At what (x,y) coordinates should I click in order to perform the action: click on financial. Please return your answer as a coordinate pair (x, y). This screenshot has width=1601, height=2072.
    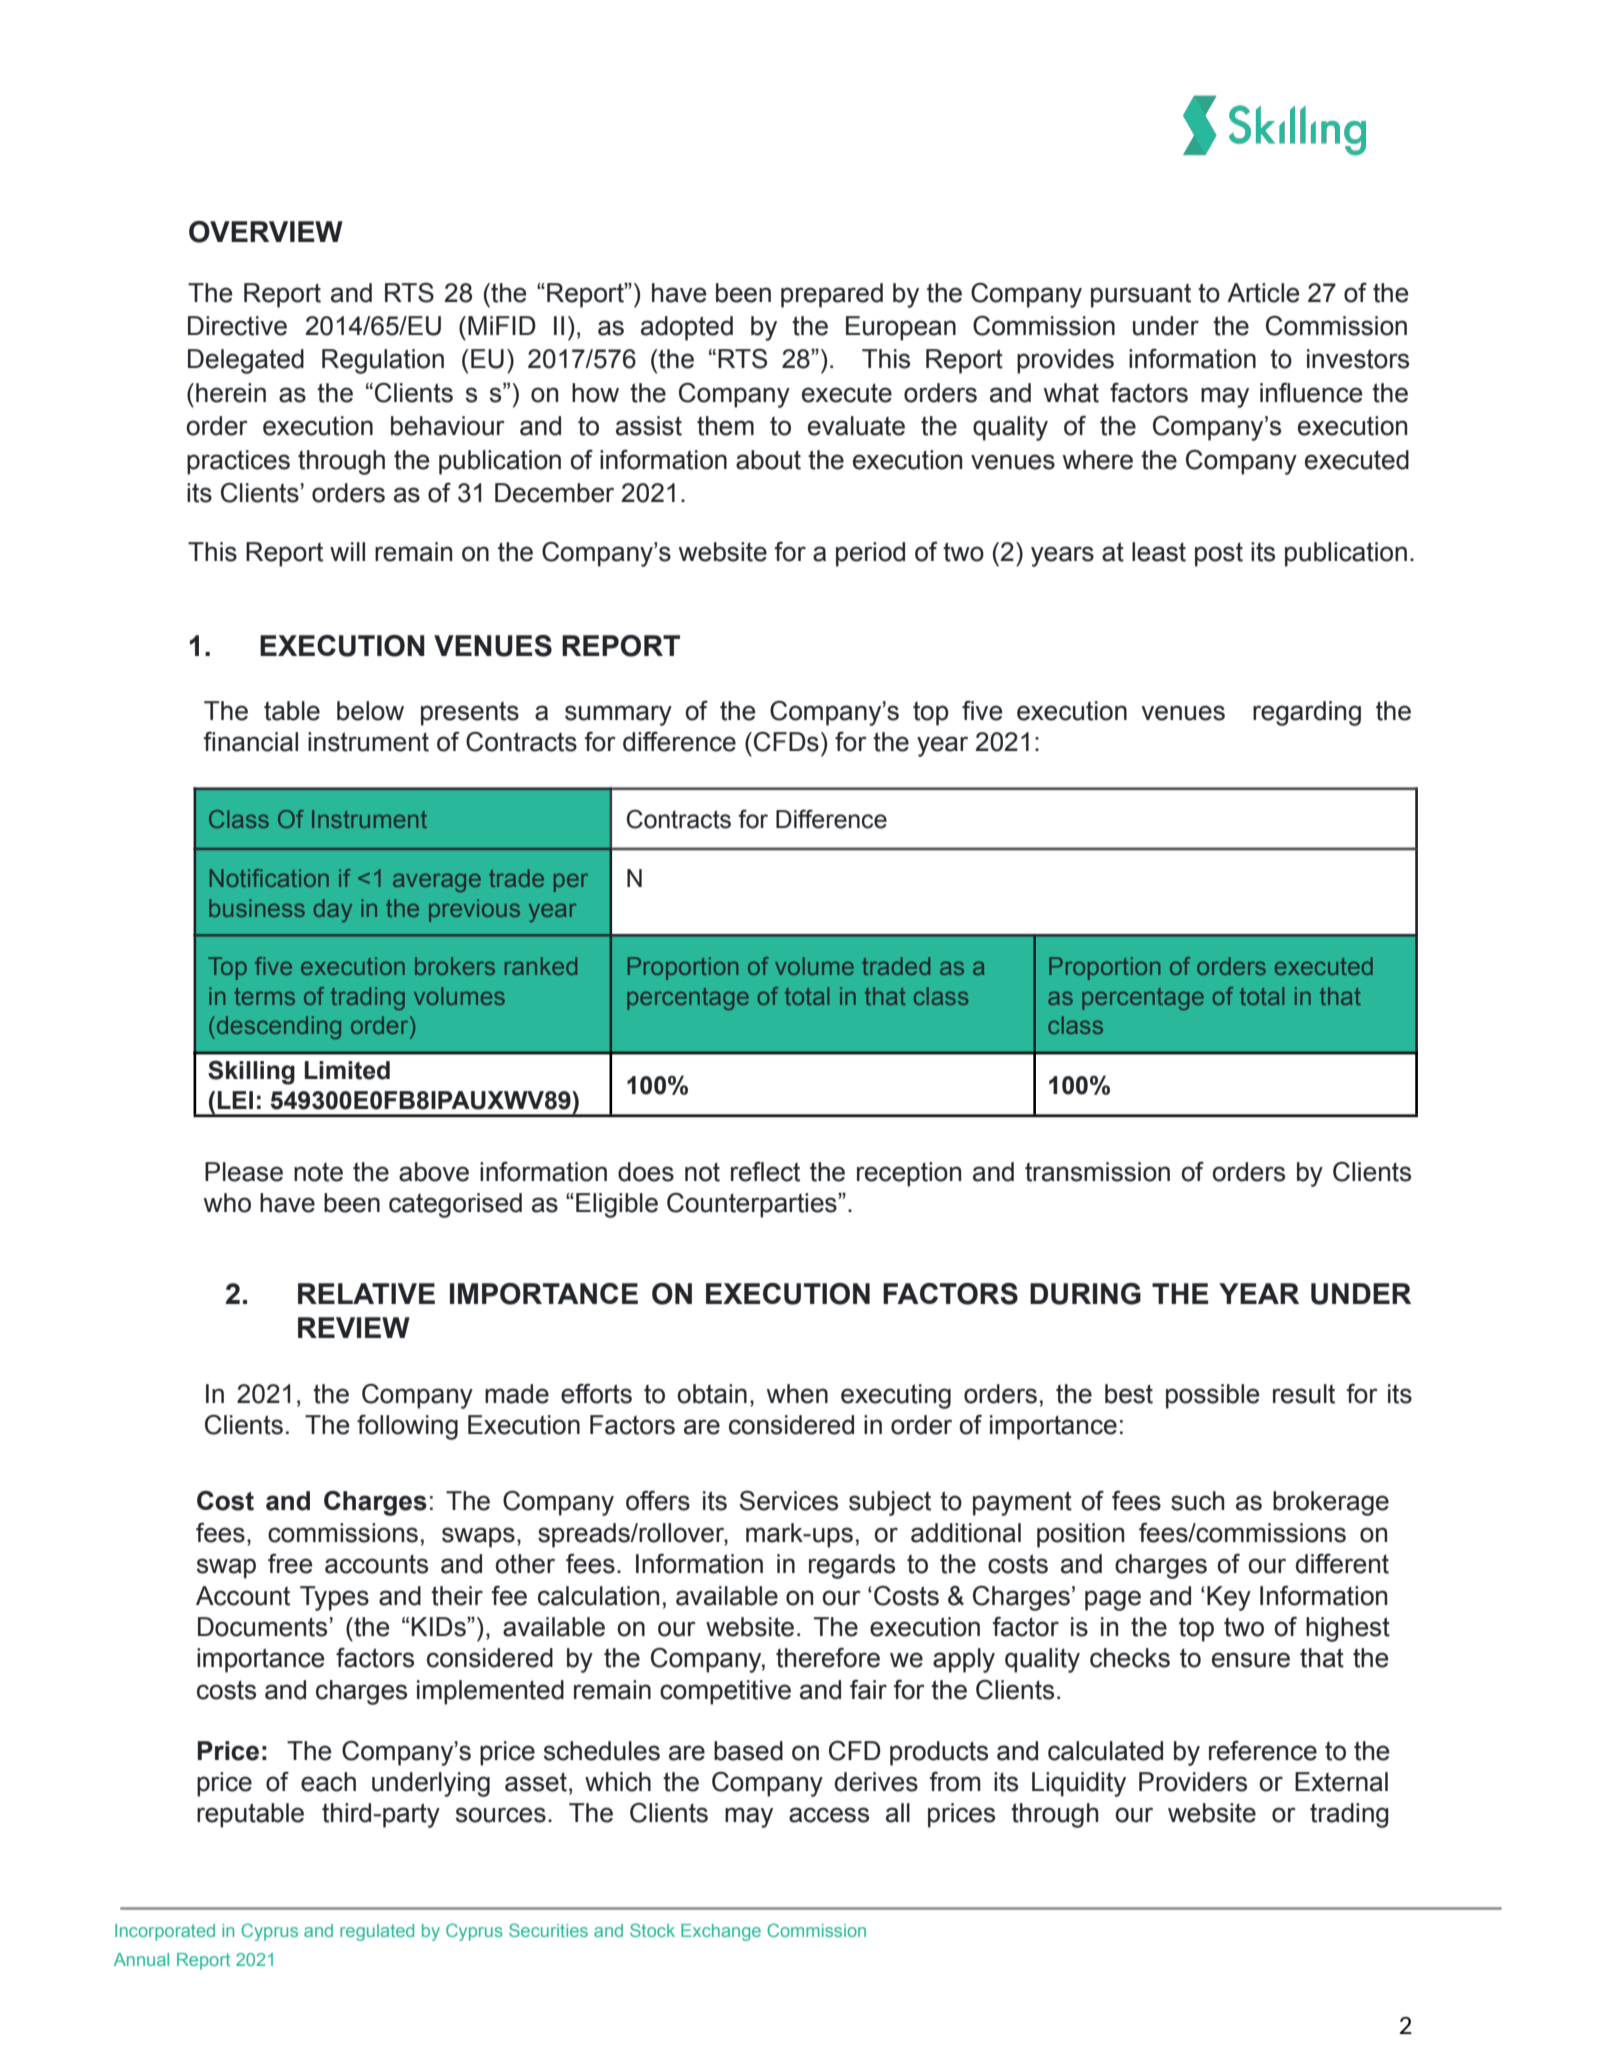
    Looking at the image, I should click on (251, 741).
